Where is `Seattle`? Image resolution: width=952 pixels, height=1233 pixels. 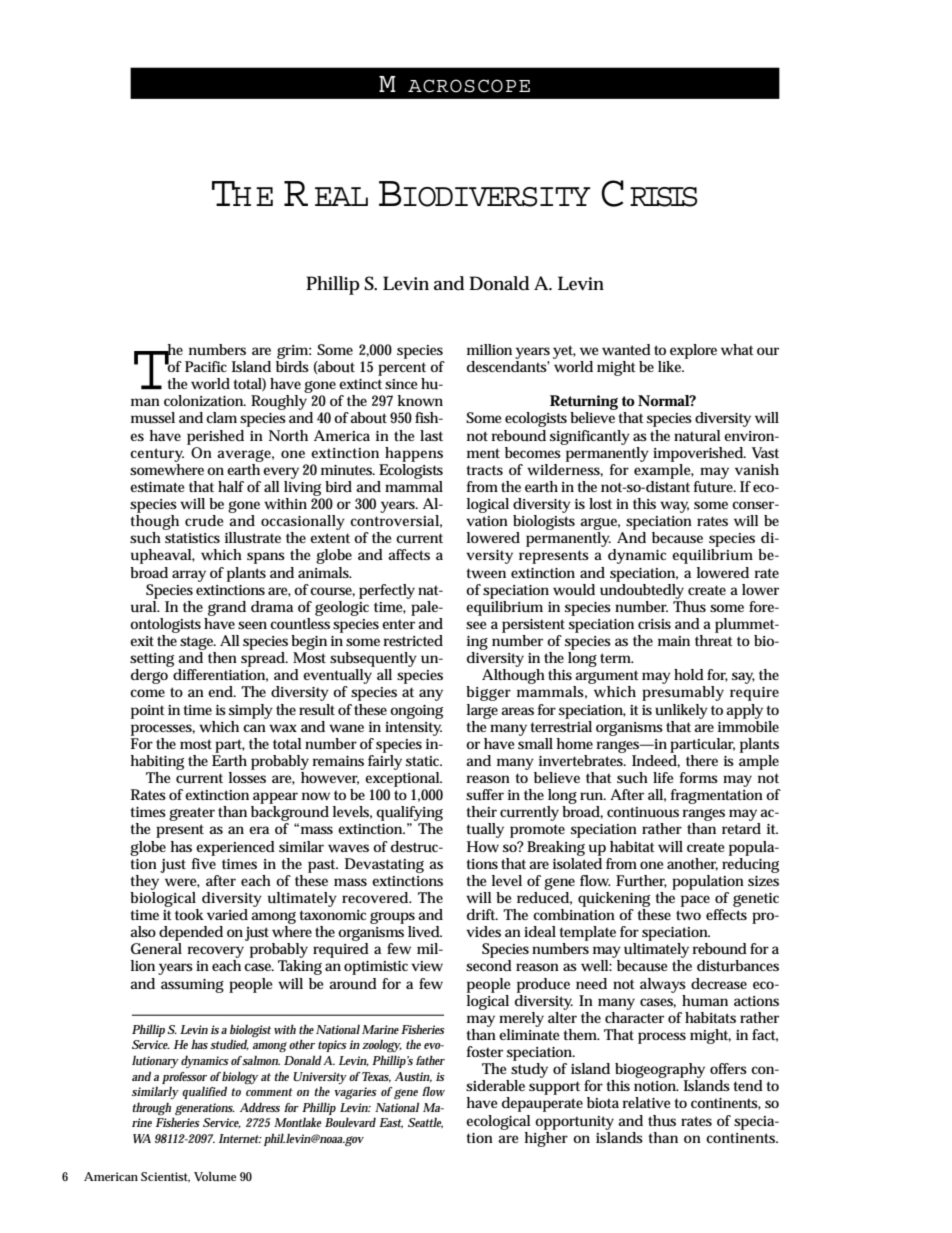
Seattle is located at coordinates (425, 1123).
